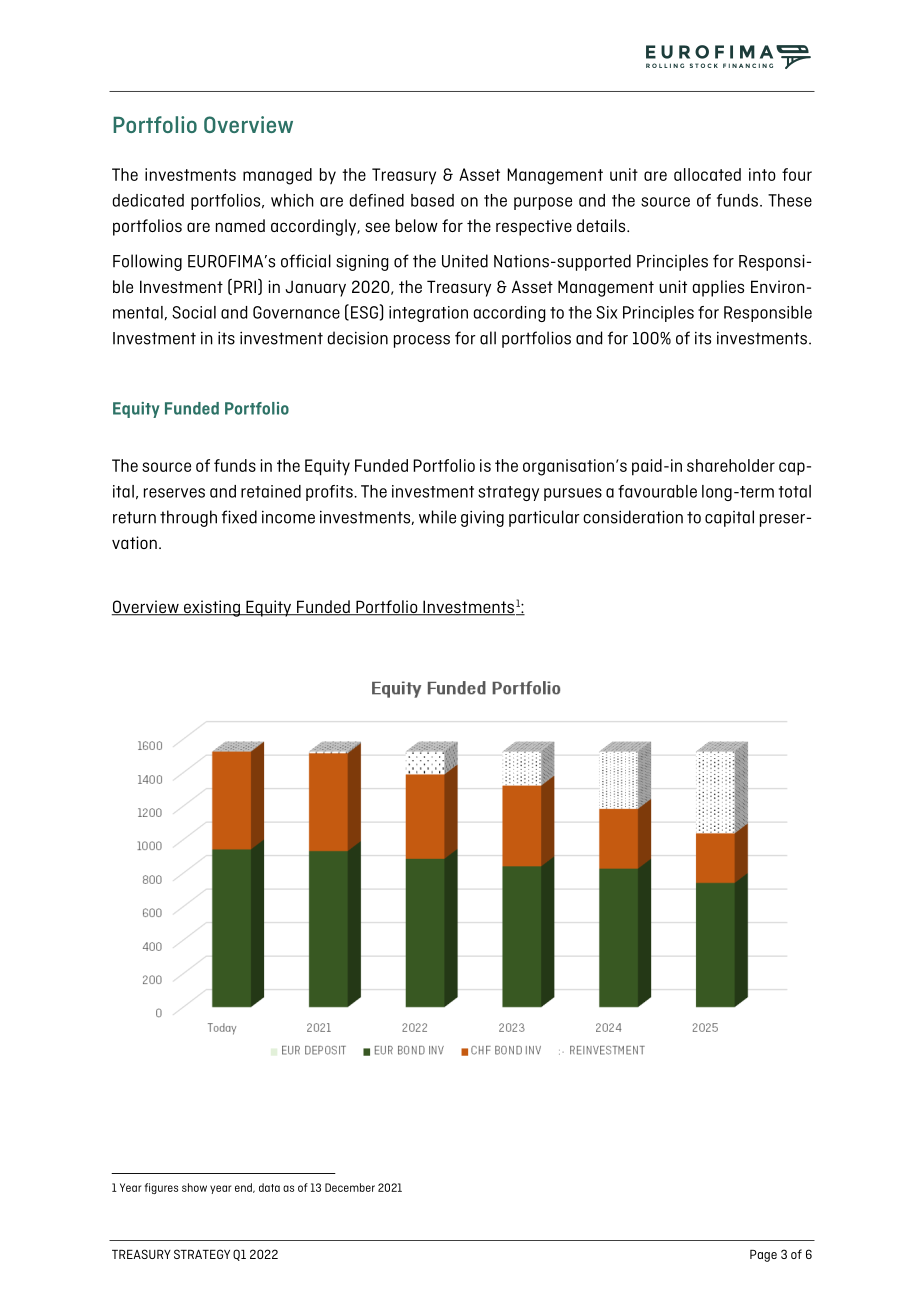  Describe the element at coordinates (633, 517) in the page. I see `consideration` at that location.
